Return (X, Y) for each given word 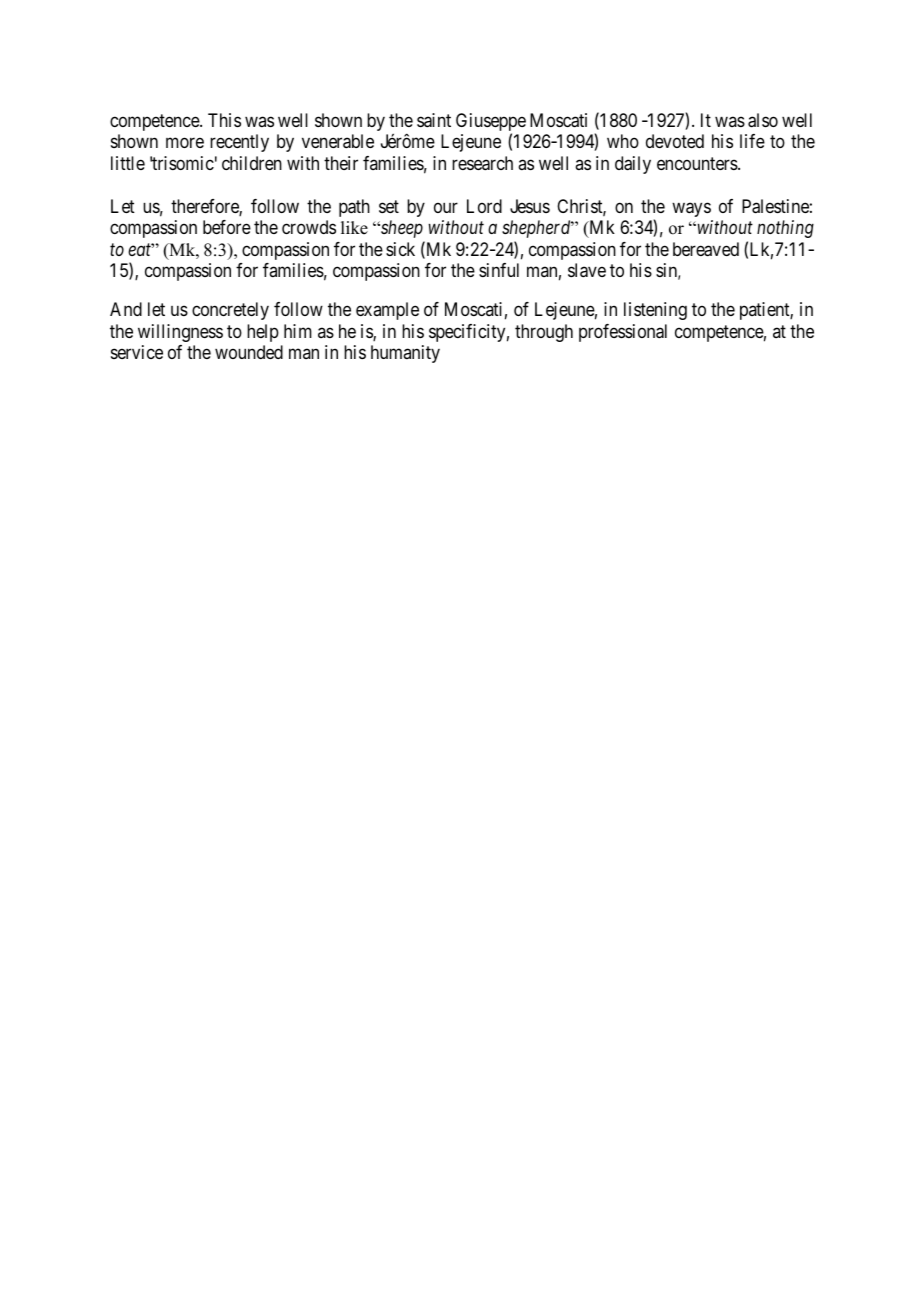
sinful (499, 270)
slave (587, 270)
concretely (230, 311)
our (446, 207)
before (227, 227)
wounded (249, 352)
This (224, 120)
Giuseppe (491, 123)
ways (691, 209)
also (763, 120)
